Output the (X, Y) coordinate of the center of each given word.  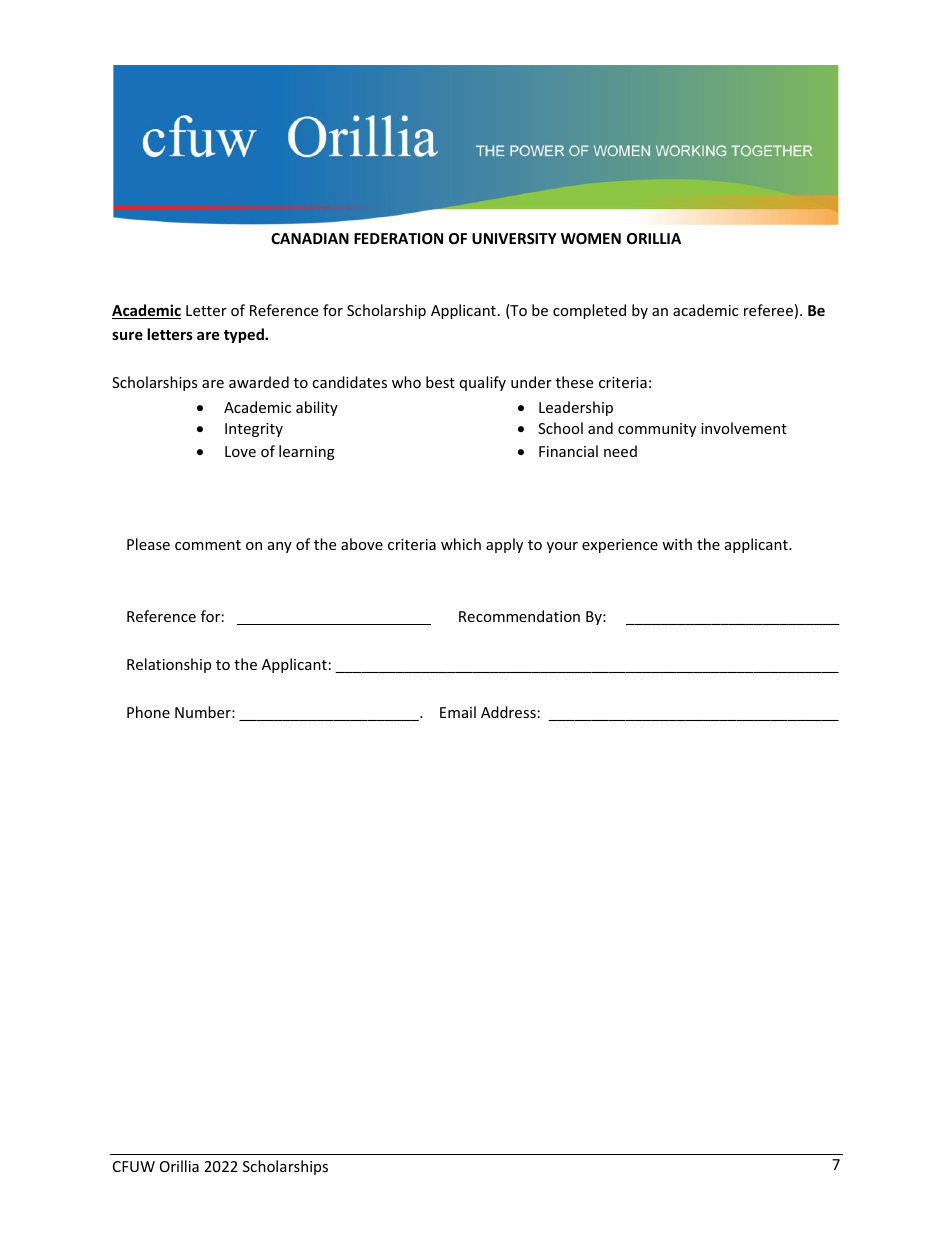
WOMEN (591, 238)
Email (458, 712)
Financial (568, 451)
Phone (148, 712)
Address (508, 712)
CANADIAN (310, 238)
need (620, 451)
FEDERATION (398, 238)
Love (240, 451)
